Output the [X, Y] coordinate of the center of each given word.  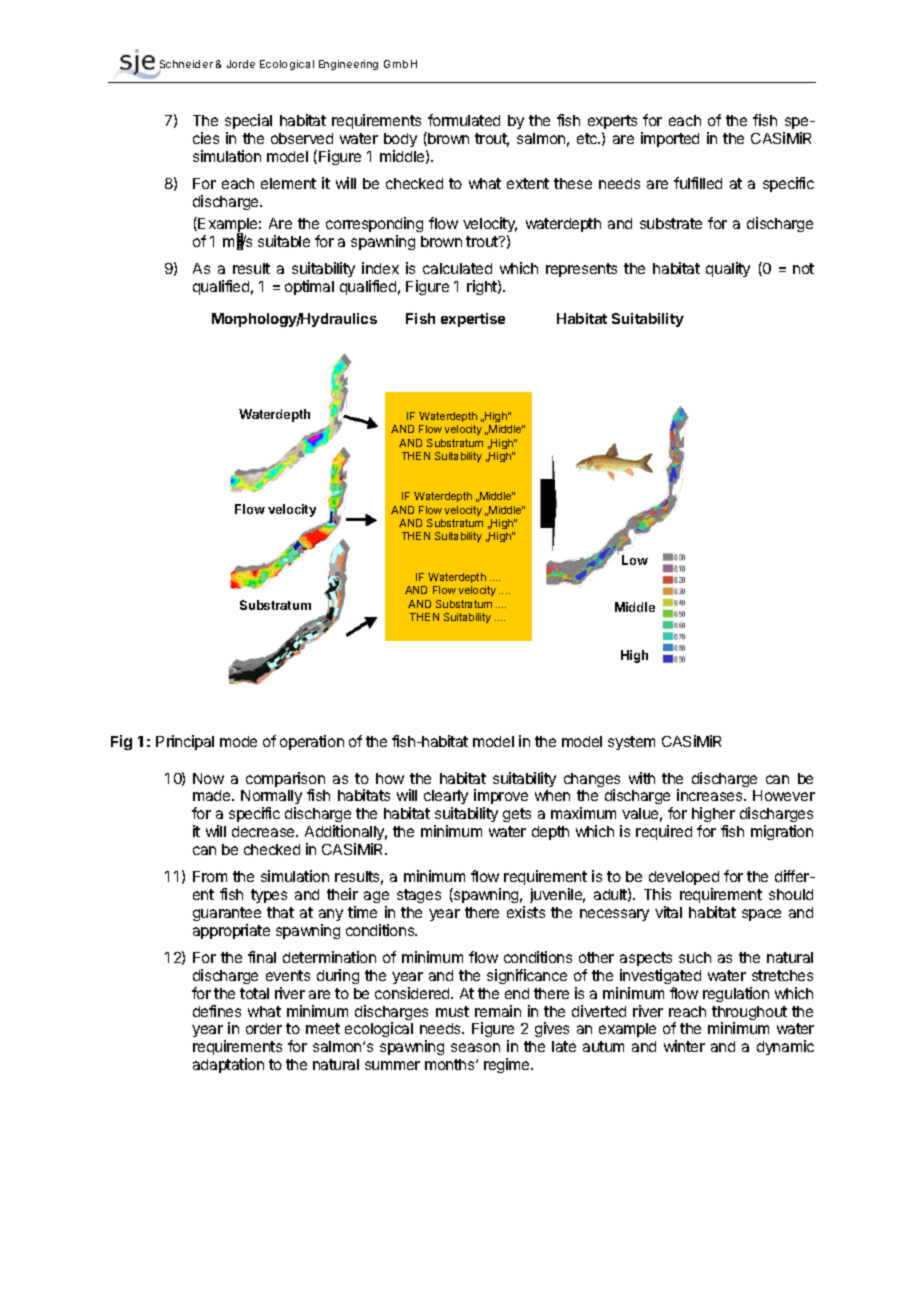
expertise [473, 320]
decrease [264, 831]
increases [711, 795]
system [631, 743]
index [380, 268]
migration [782, 832]
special [248, 121]
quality [728, 269]
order [264, 1028]
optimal [309, 287]
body [400, 140]
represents [581, 270]
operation [312, 742]
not [803, 268]
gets [517, 815]
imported [670, 139]
